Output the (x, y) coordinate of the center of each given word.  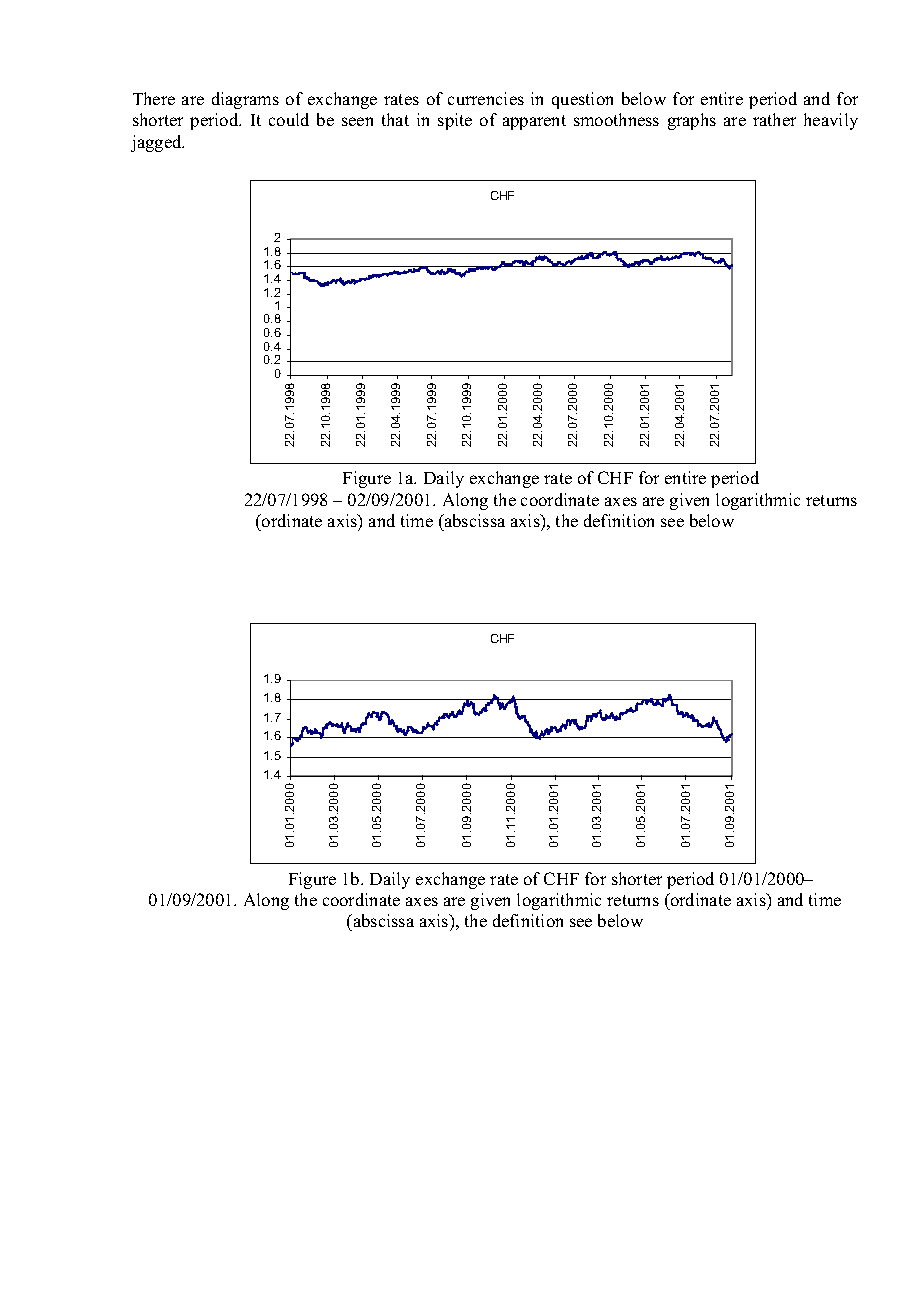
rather (774, 119)
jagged (157, 143)
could (289, 119)
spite (455, 121)
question (582, 100)
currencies (486, 98)
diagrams (245, 100)
